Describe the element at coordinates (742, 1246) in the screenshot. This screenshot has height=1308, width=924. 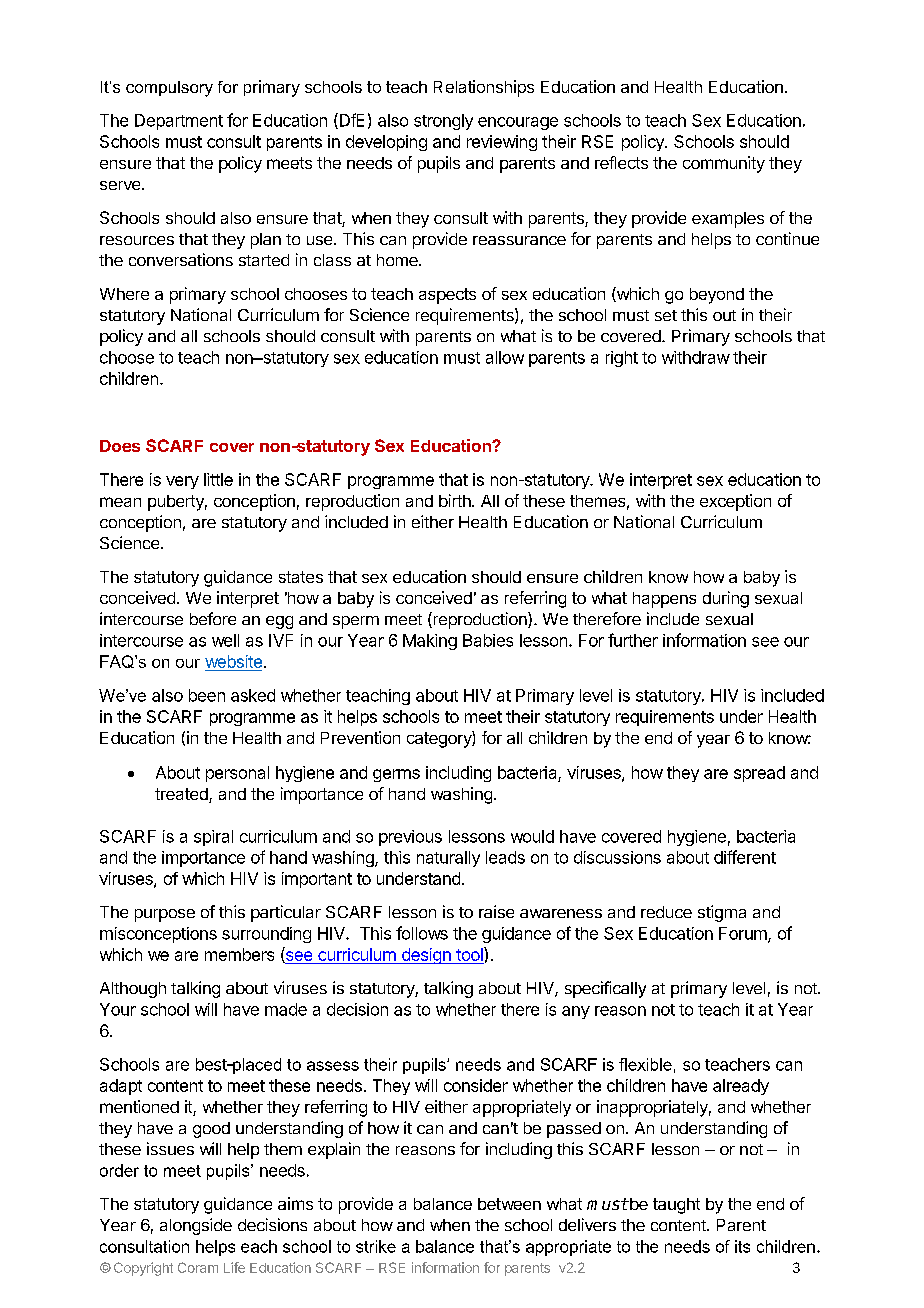
I see `its` at that location.
